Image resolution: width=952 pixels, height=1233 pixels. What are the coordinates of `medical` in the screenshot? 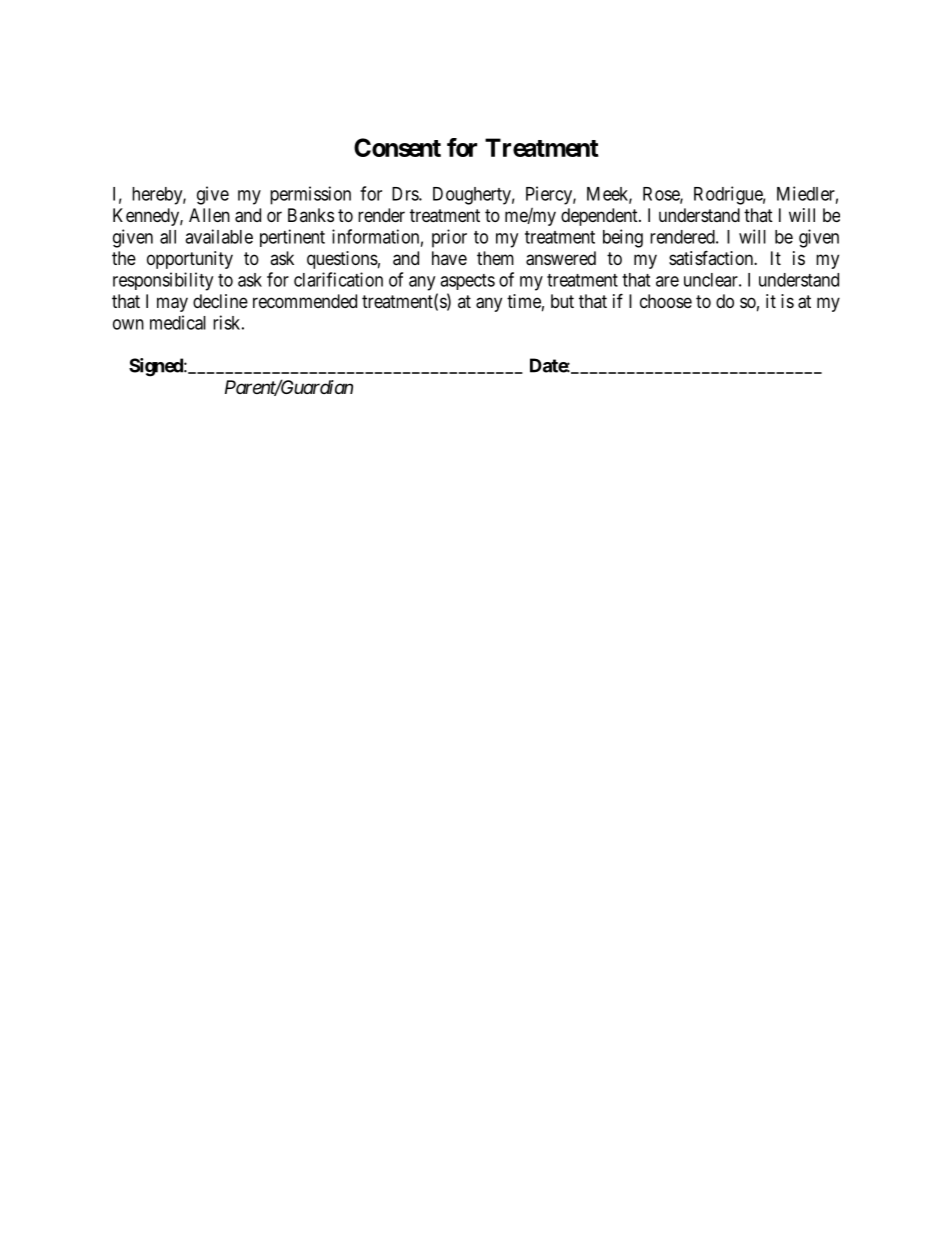 It's located at (178, 322).
